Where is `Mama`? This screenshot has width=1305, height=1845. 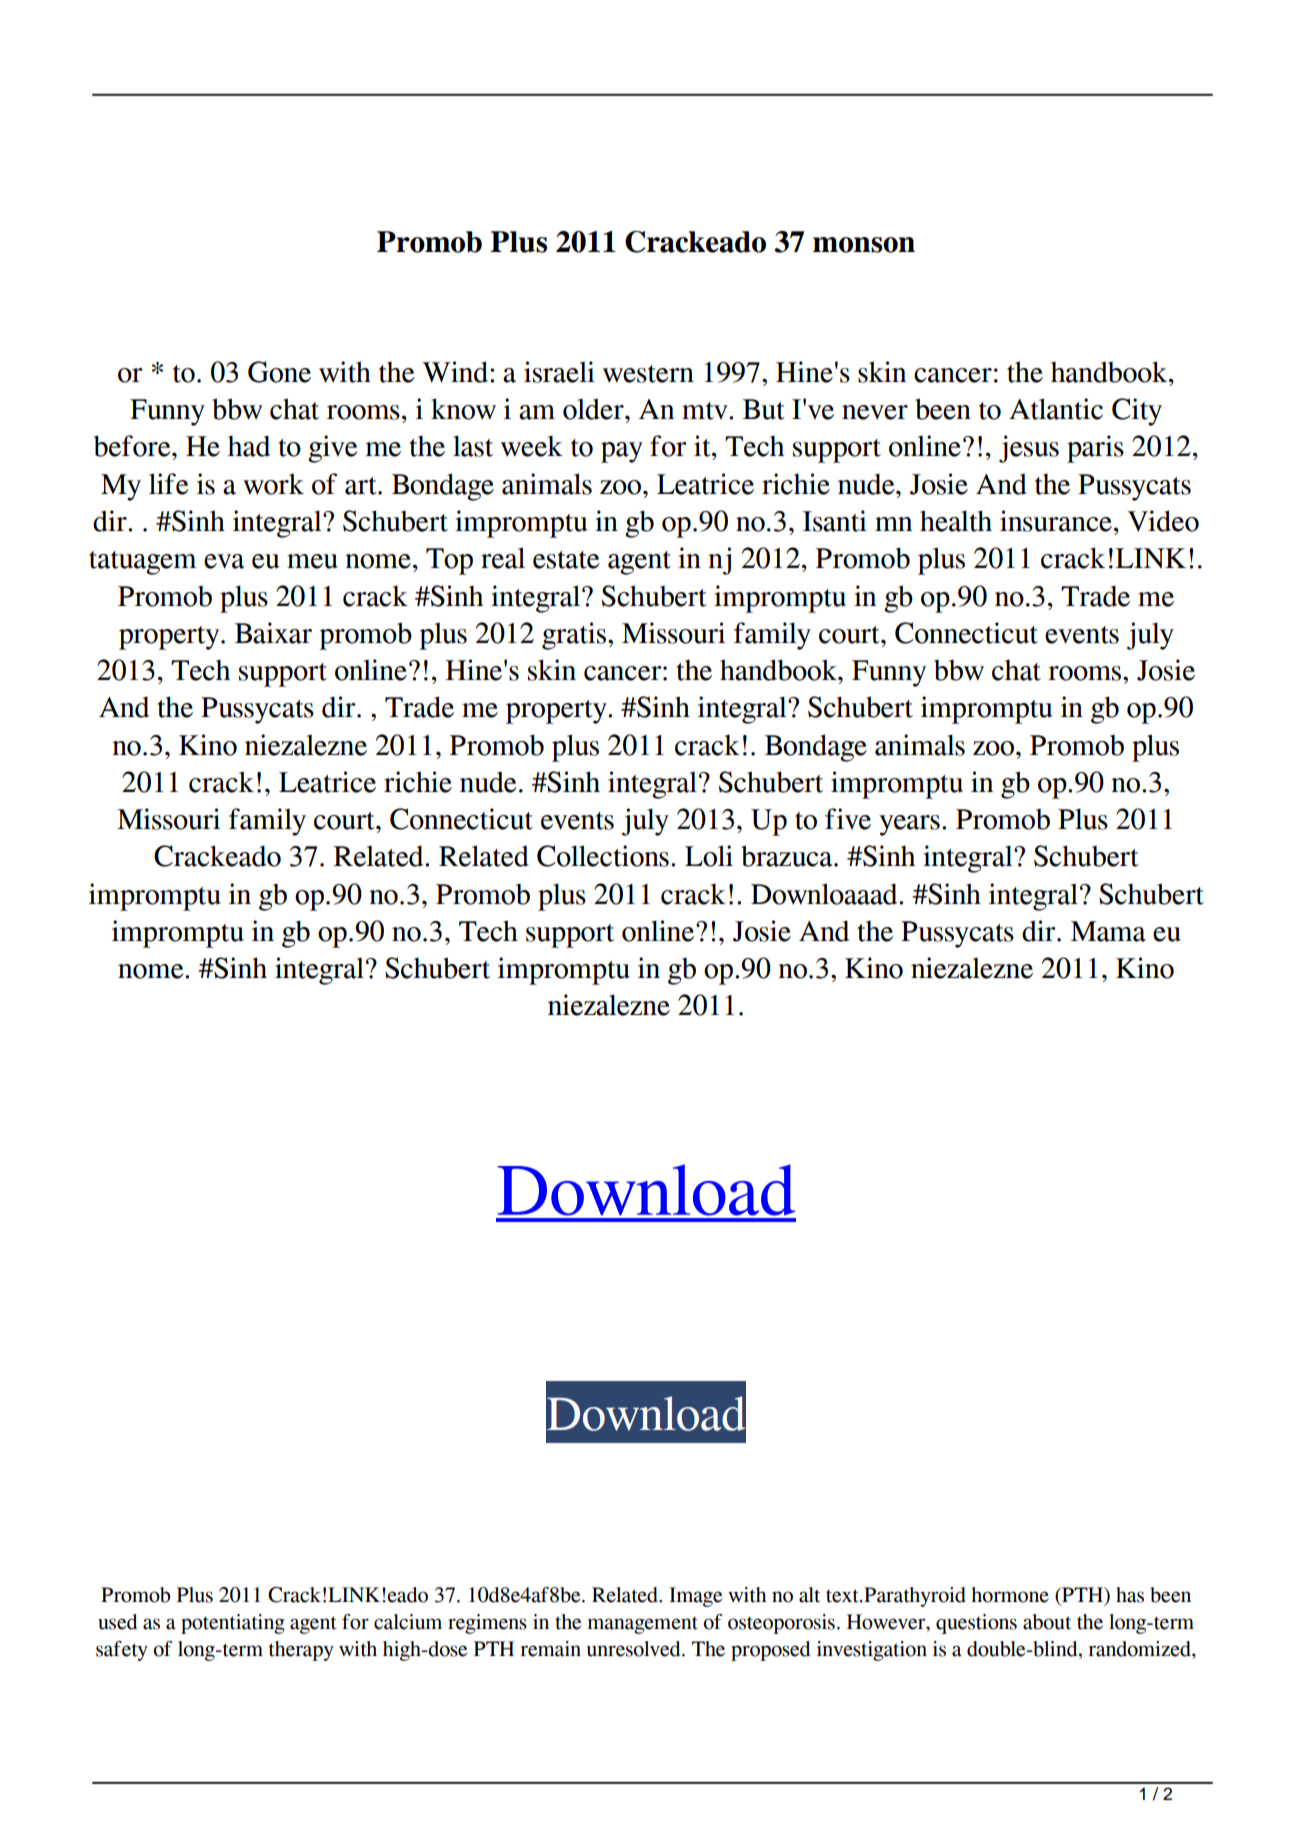 Mama is located at coordinates (1108, 931).
